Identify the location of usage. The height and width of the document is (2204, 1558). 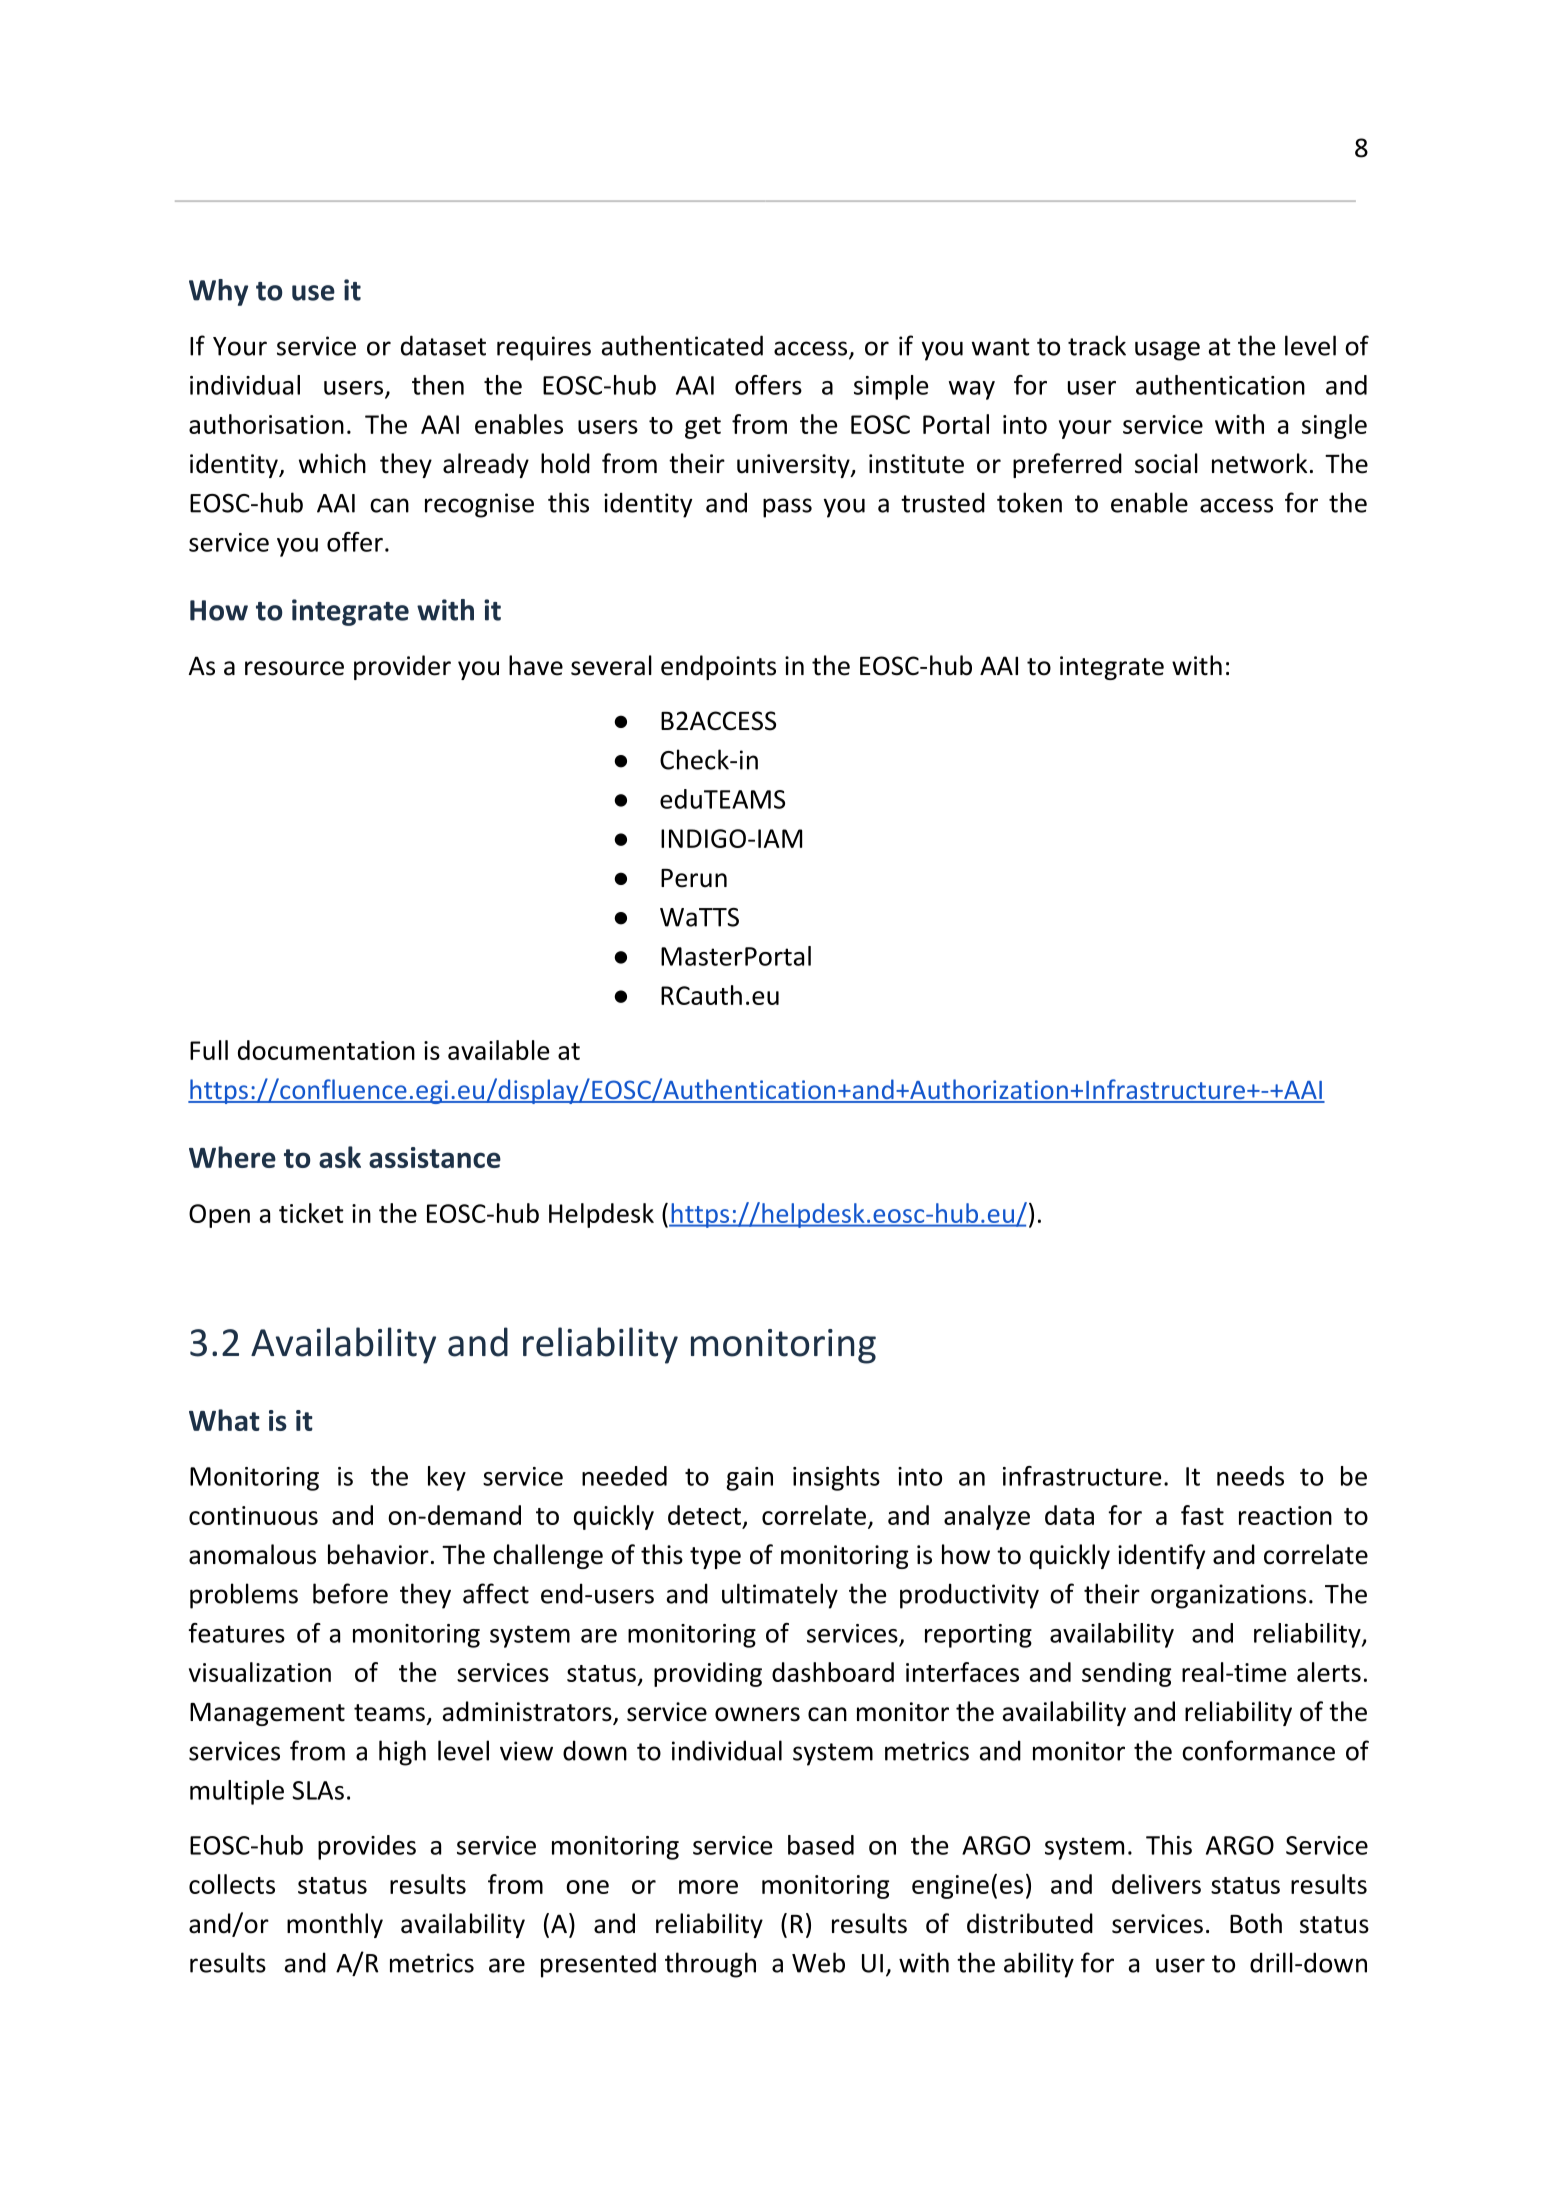
(1167, 351).
